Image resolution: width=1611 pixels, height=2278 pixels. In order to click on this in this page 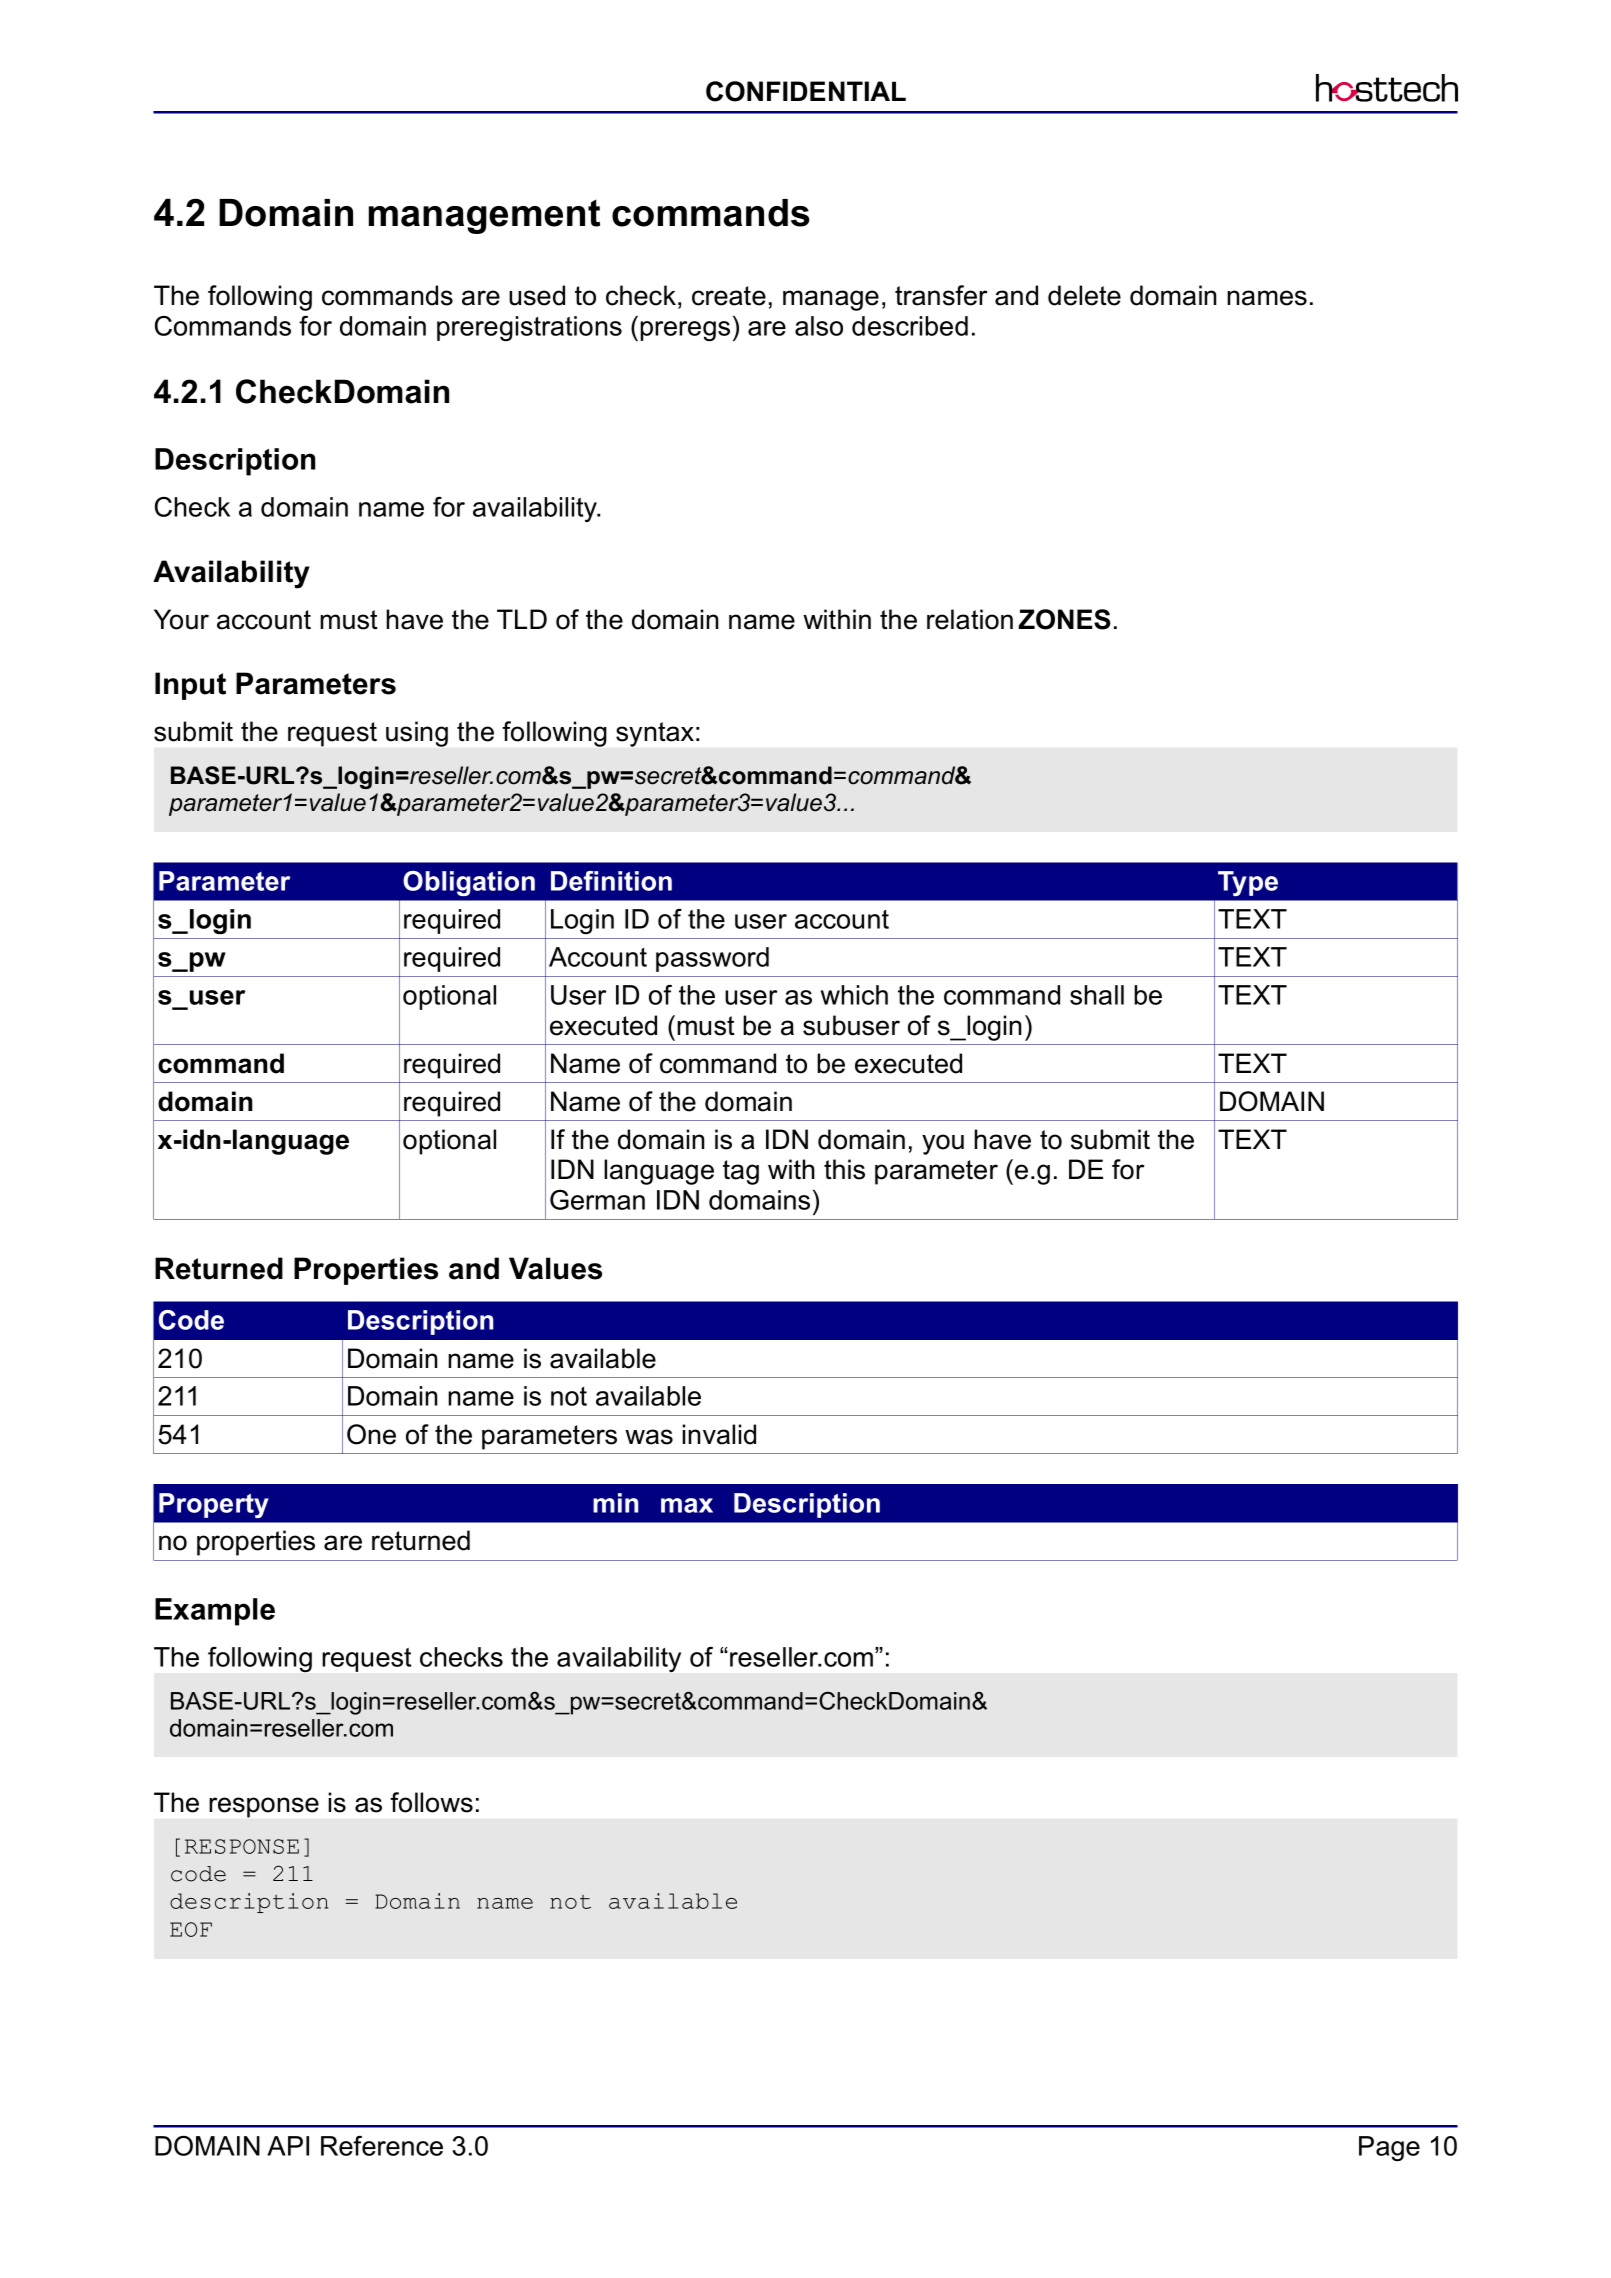, I will do `click(844, 1169)`.
